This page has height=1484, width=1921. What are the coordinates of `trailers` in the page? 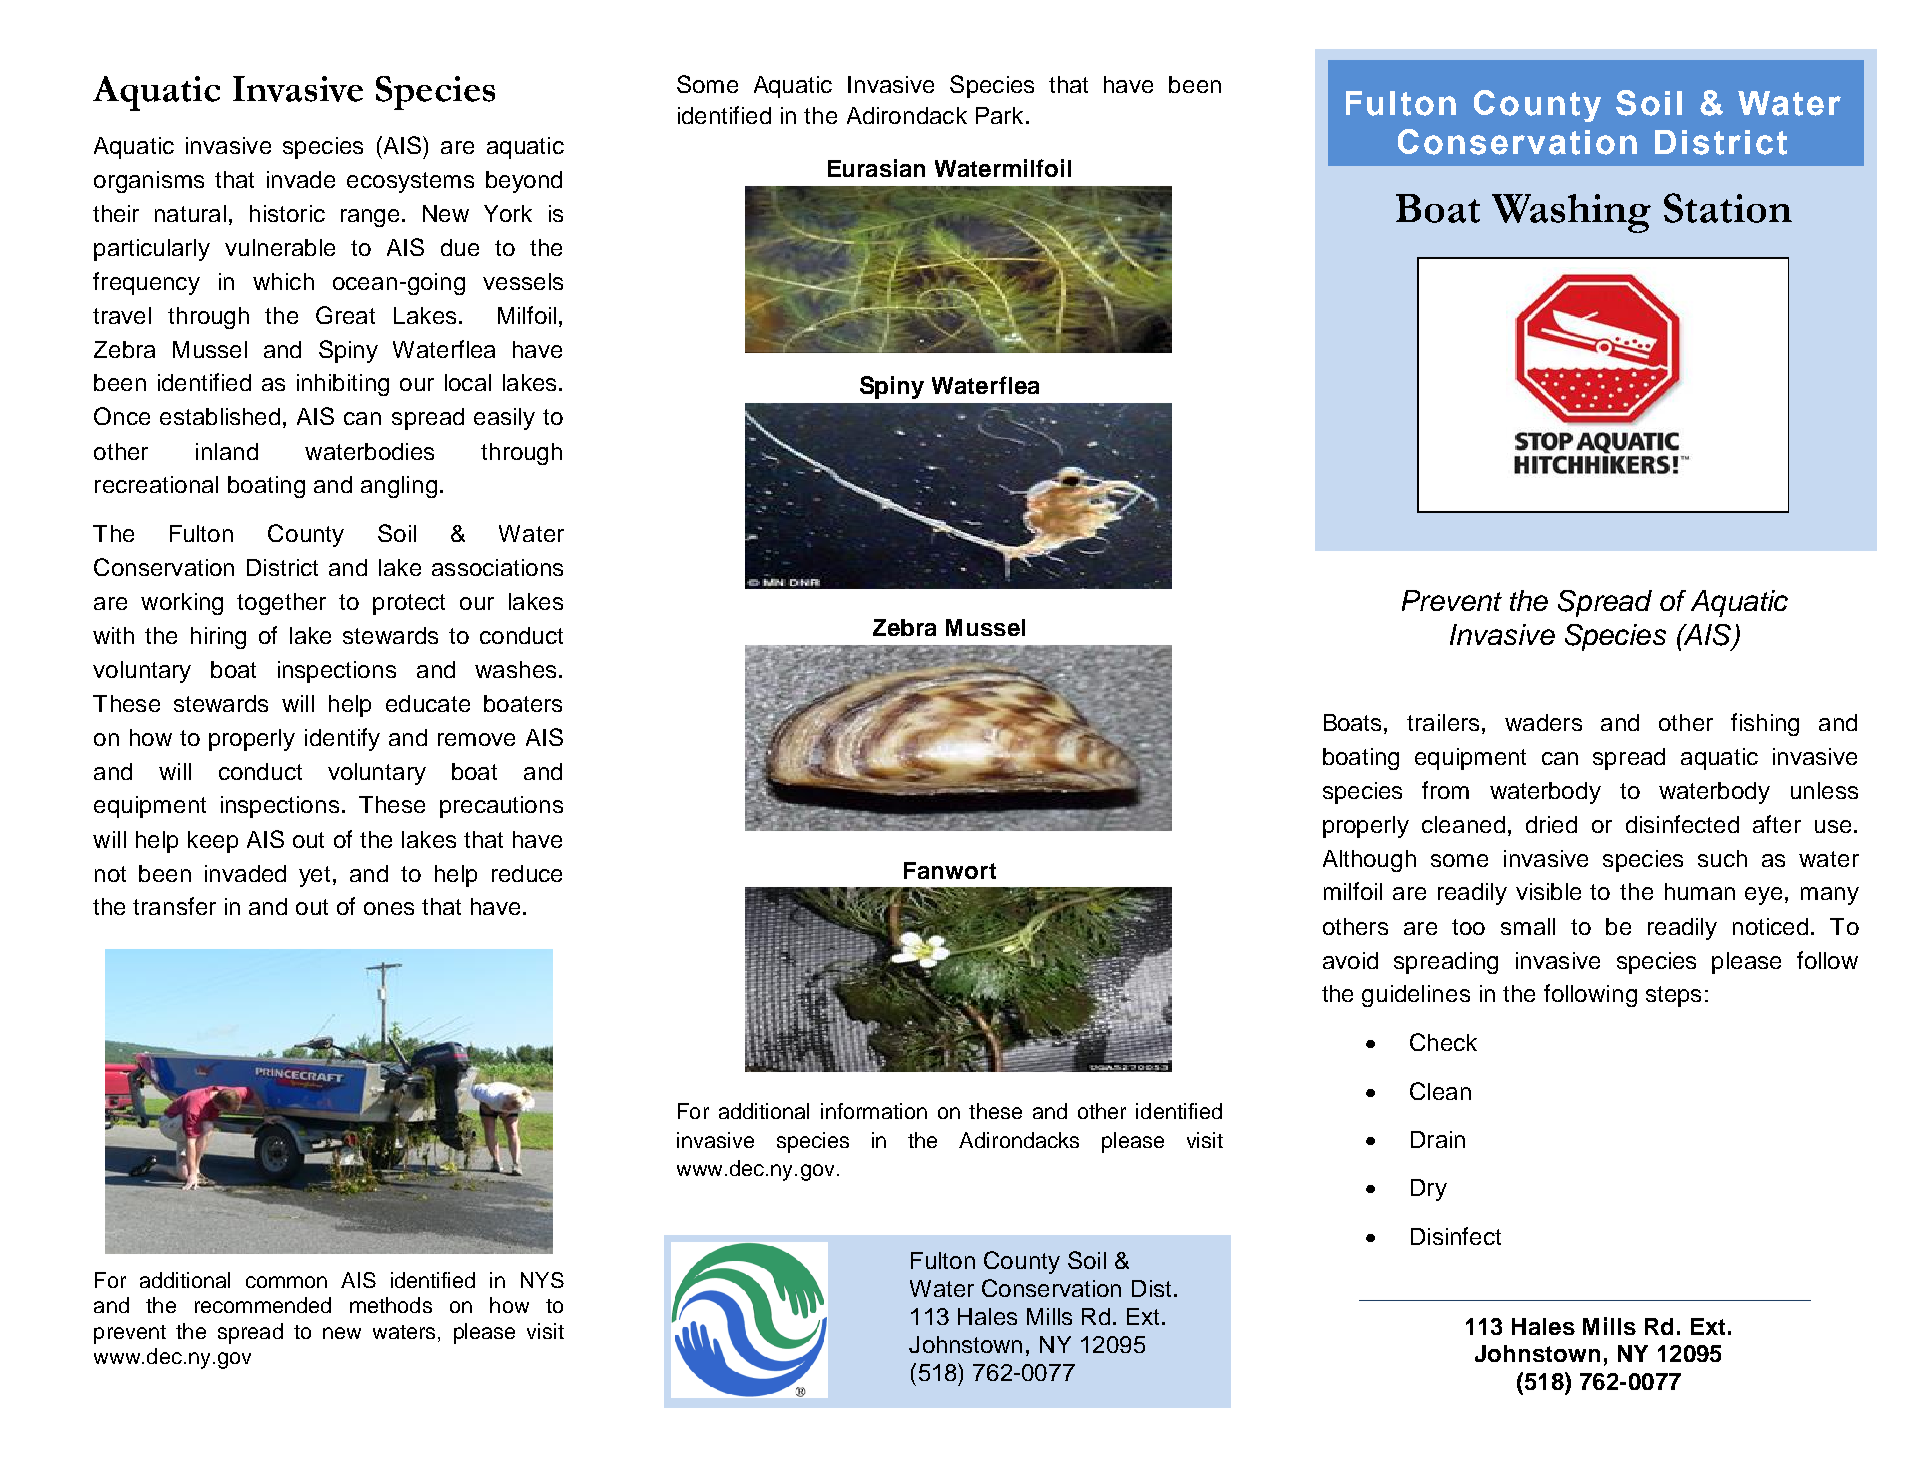 It's located at (1443, 722).
